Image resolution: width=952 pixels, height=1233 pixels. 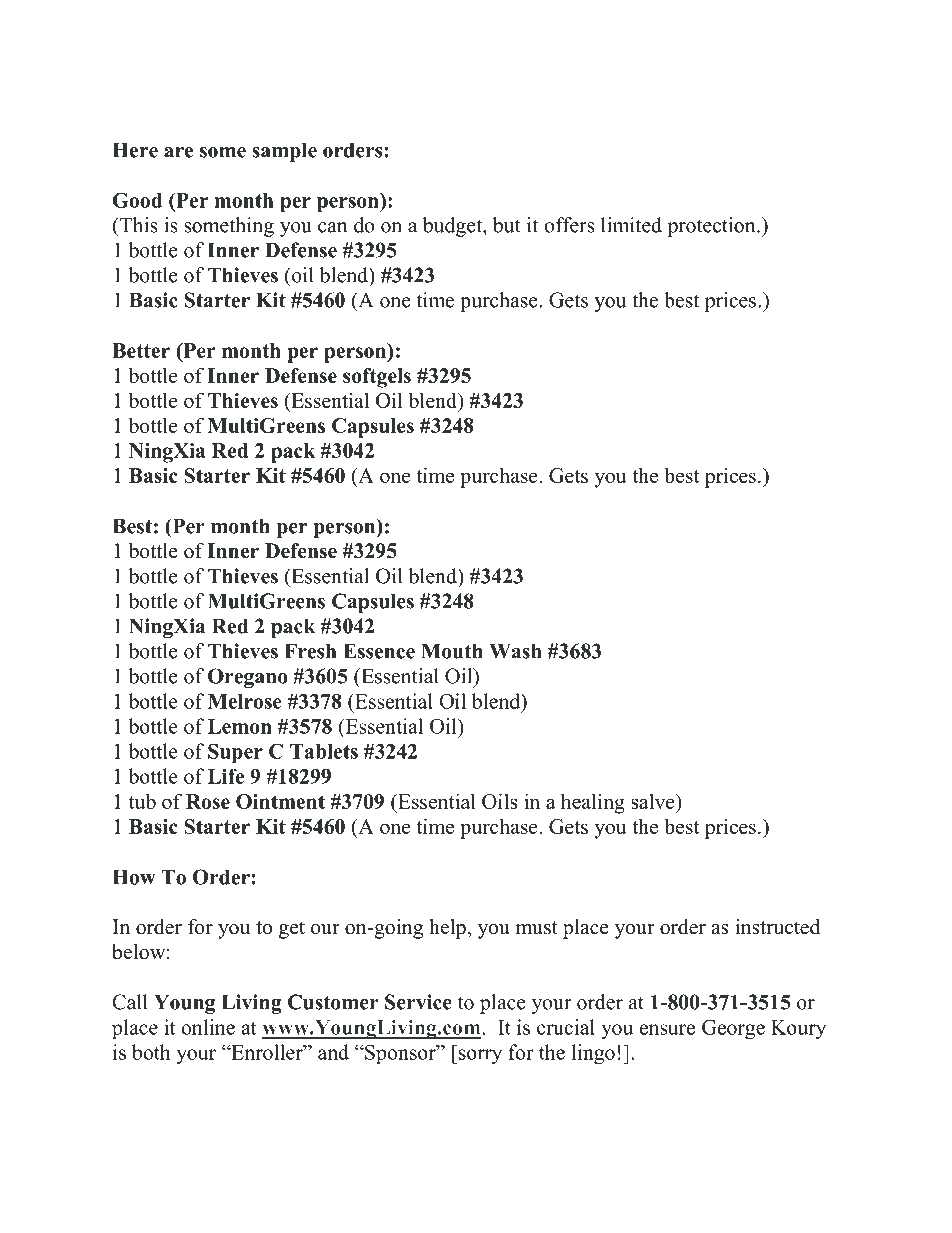 What do you see at coordinates (452, 651) in the page?
I see `Mouth` at bounding box center [452, 651].
